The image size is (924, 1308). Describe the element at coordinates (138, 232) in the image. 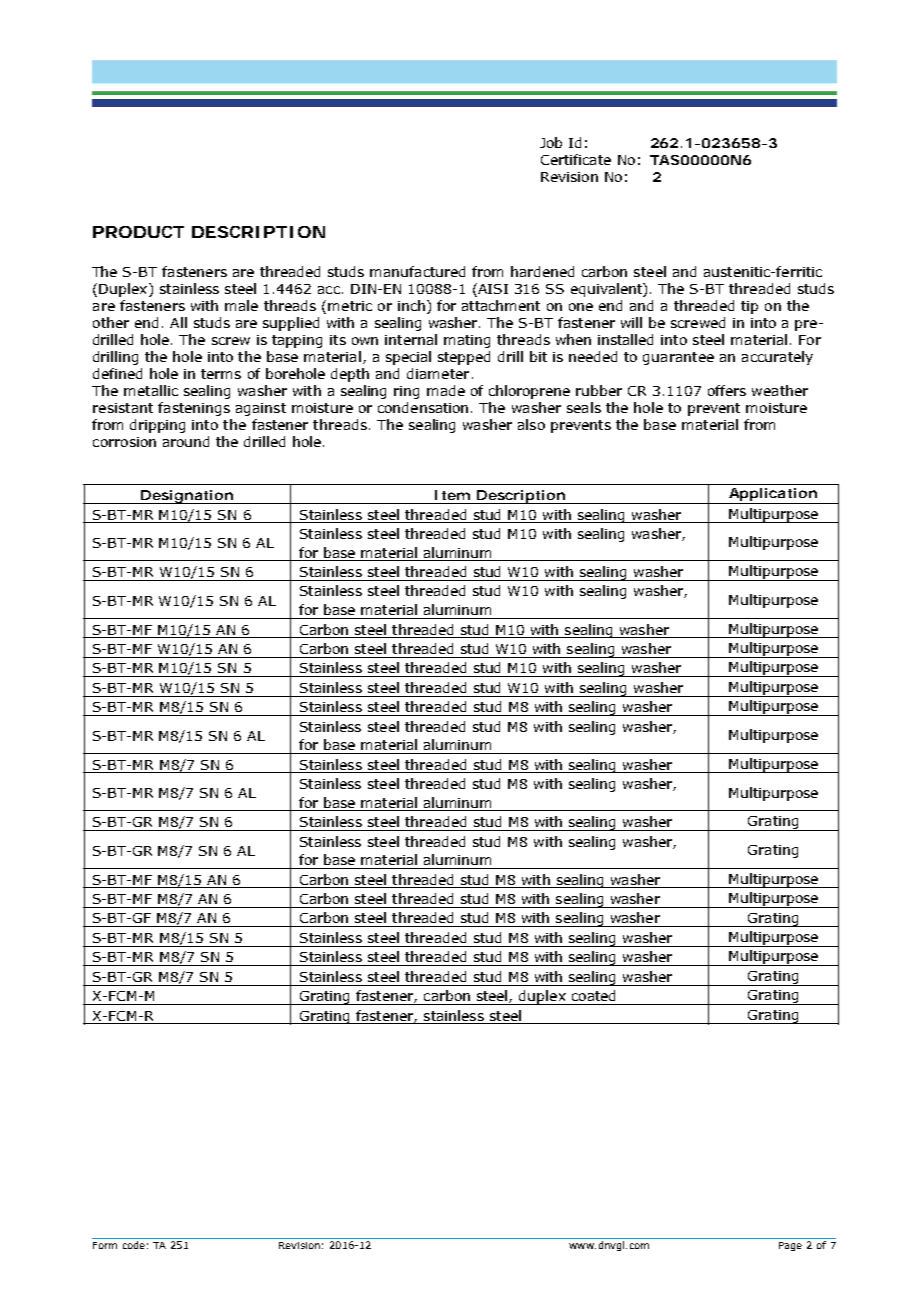

I see `PRODUCT` at that location.
